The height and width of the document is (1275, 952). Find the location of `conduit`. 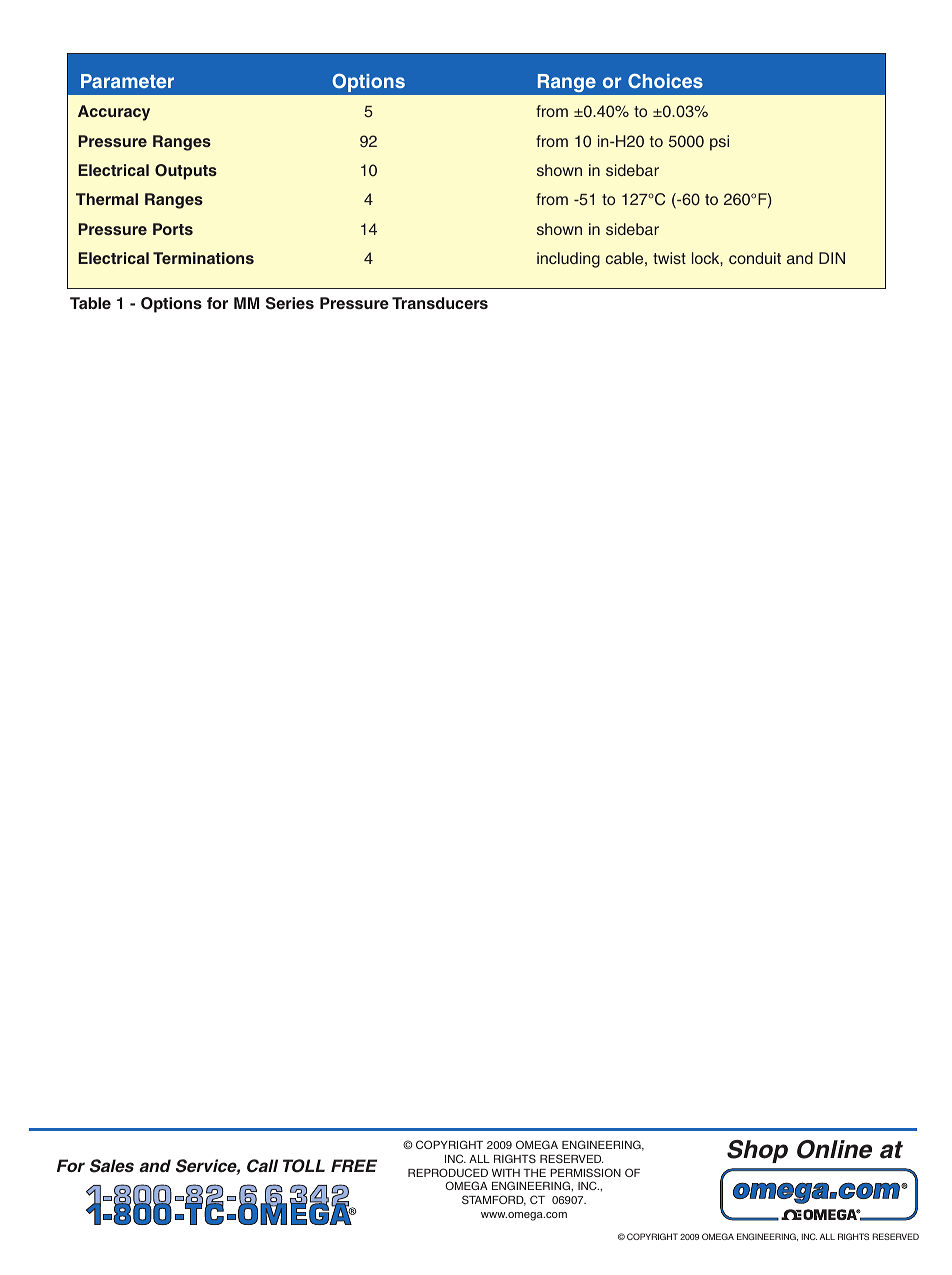

conduit is located at coordinates (755, 258).
